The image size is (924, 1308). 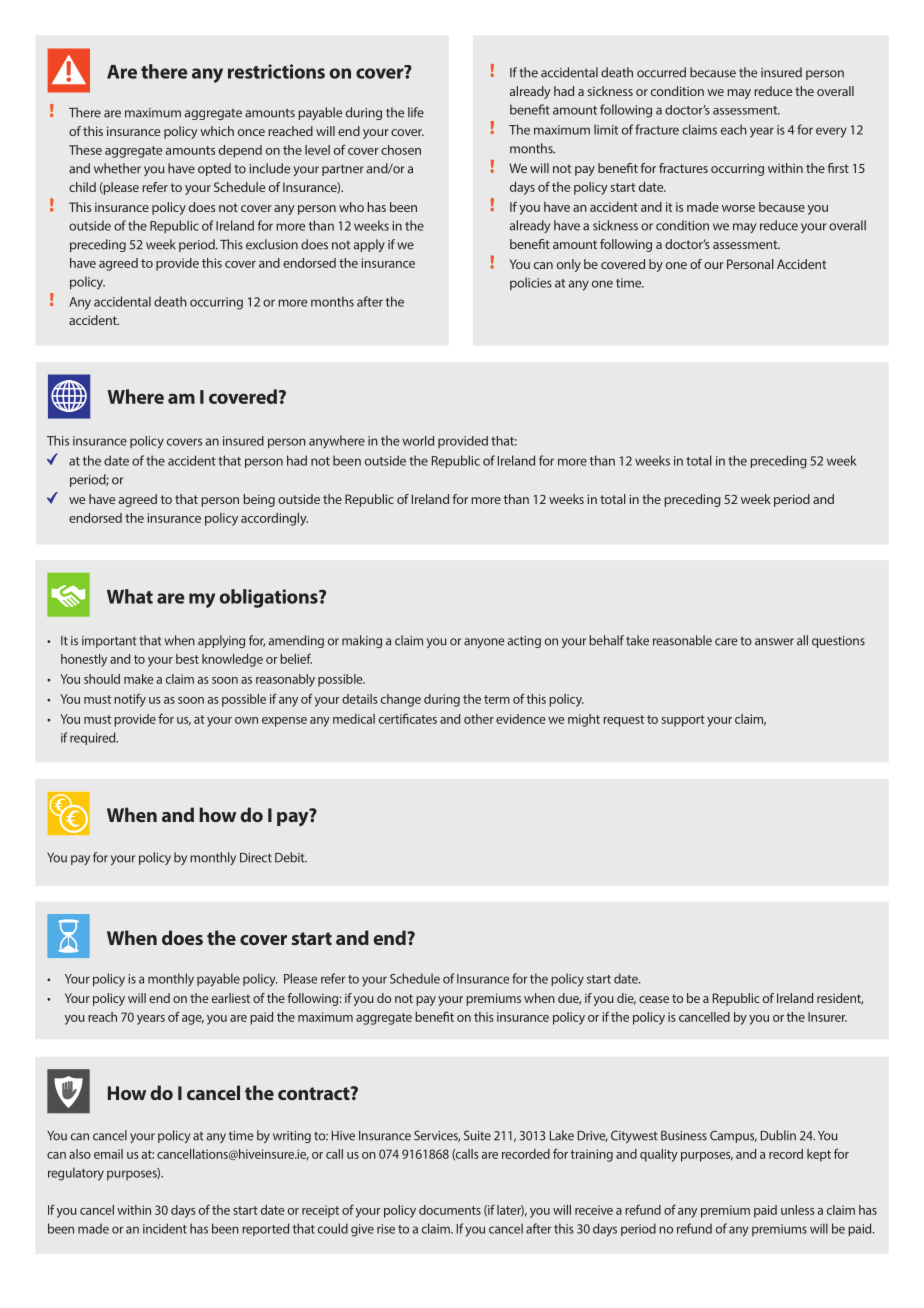 I want to click on documents, so click(x=450, y=1210).
